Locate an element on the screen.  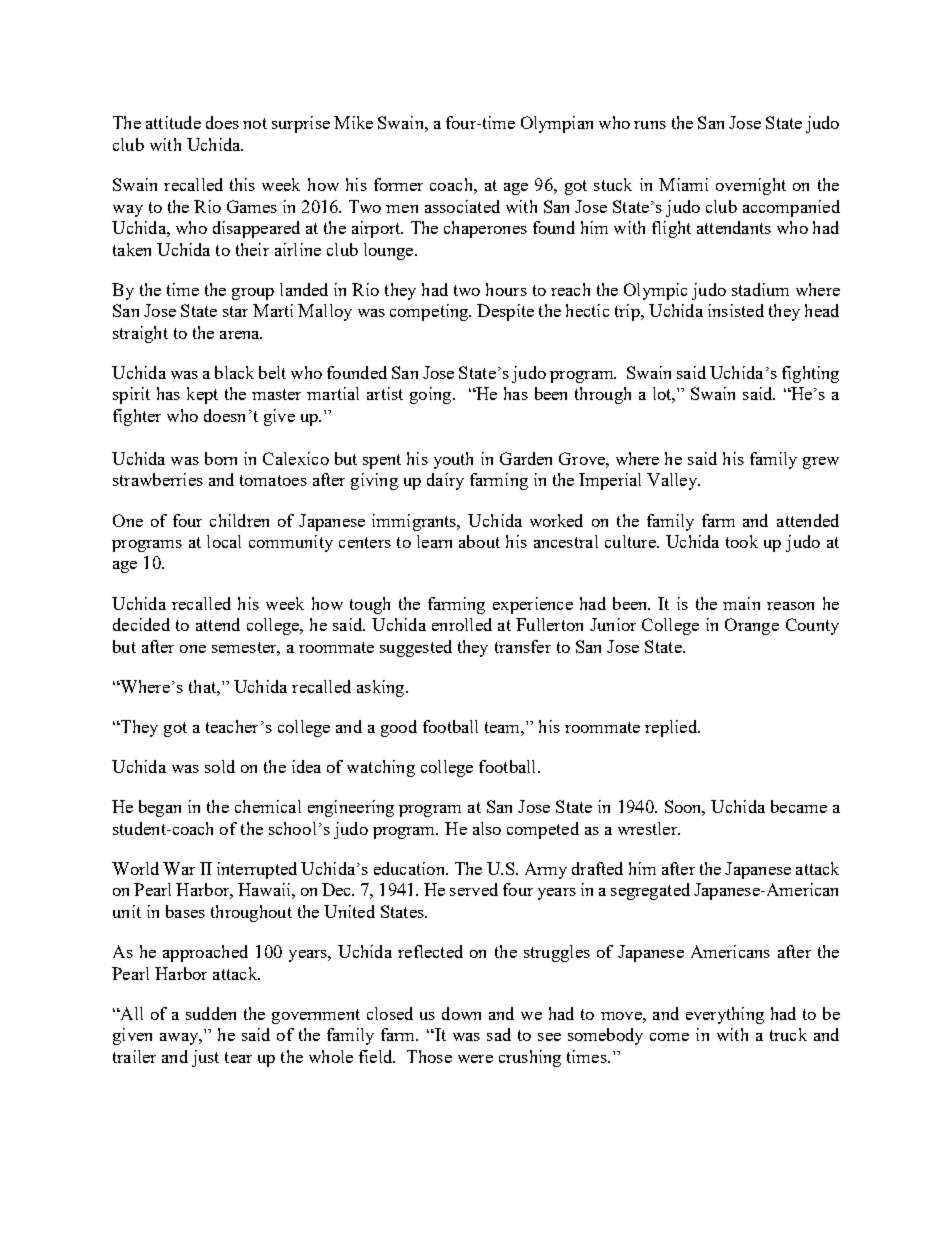
local is located at coordinates (224, 541).
